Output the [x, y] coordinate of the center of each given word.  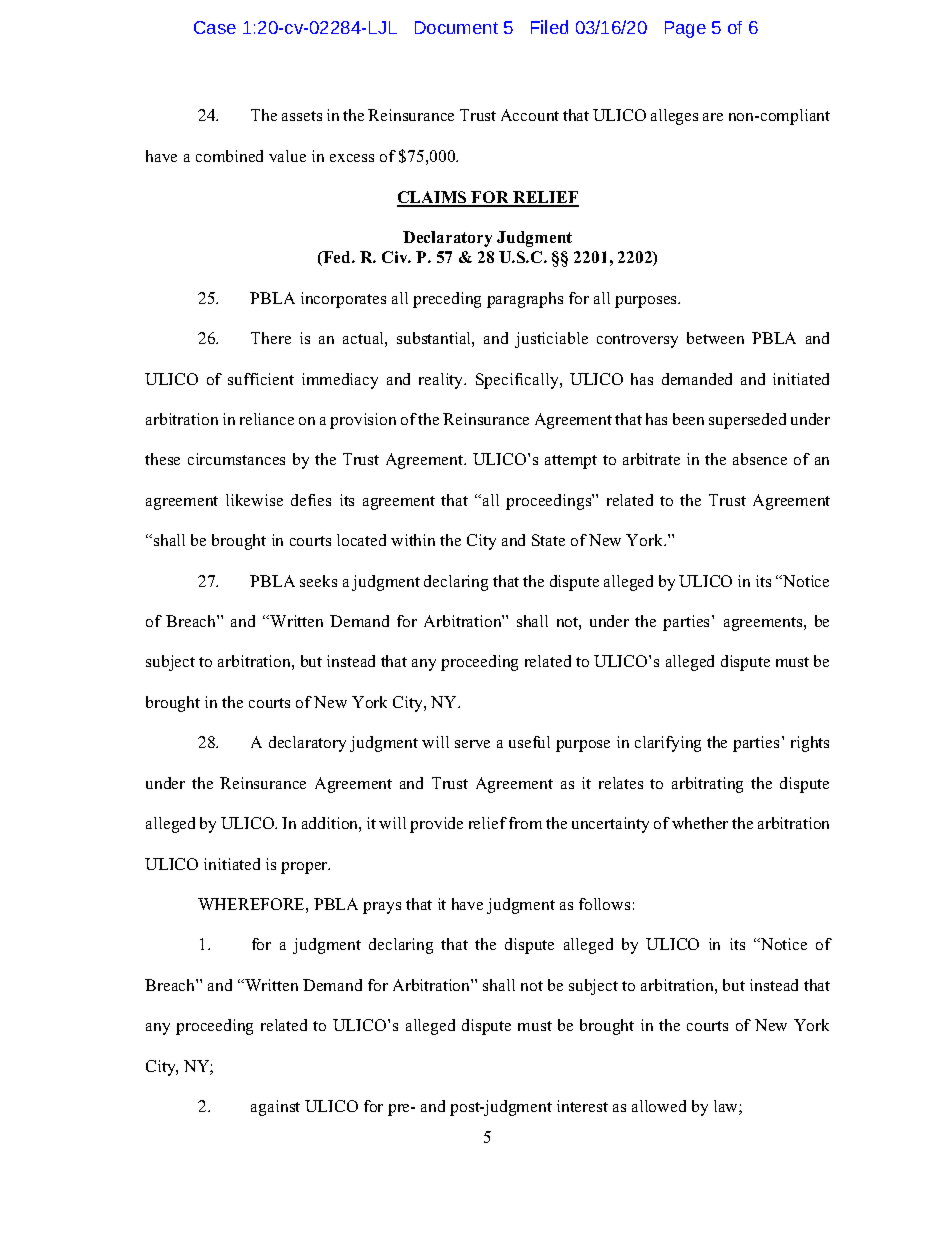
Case [215, 27]
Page [685, 29]
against [275, 1108]
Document [456, 27]
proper [305, 868]
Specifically [518, 381]
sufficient [261, 379]
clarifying [668, 744]
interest [582, 1106]
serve [472, 744]
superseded [747, 421]
